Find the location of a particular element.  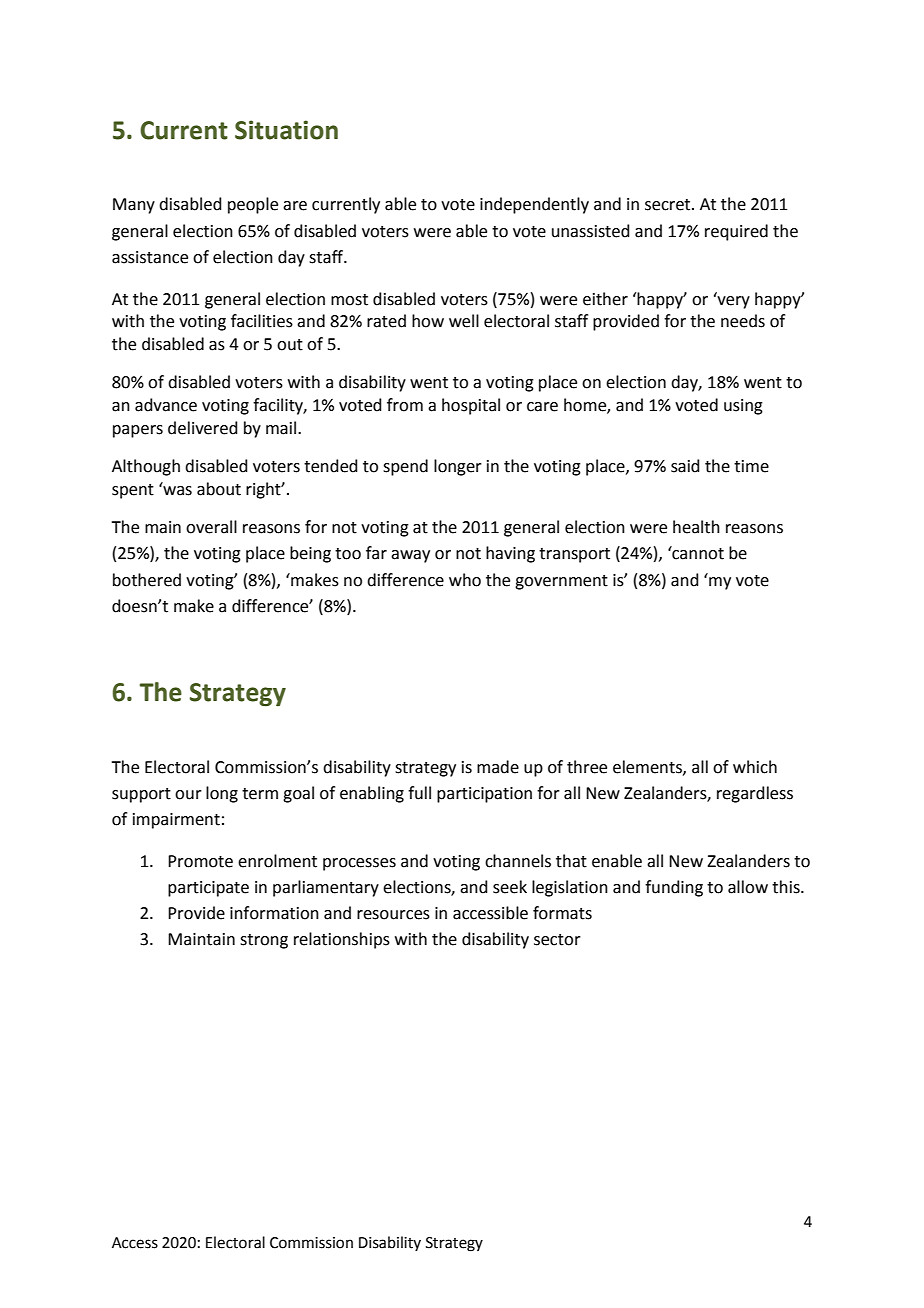

health is located at coordinates (696, 527).
